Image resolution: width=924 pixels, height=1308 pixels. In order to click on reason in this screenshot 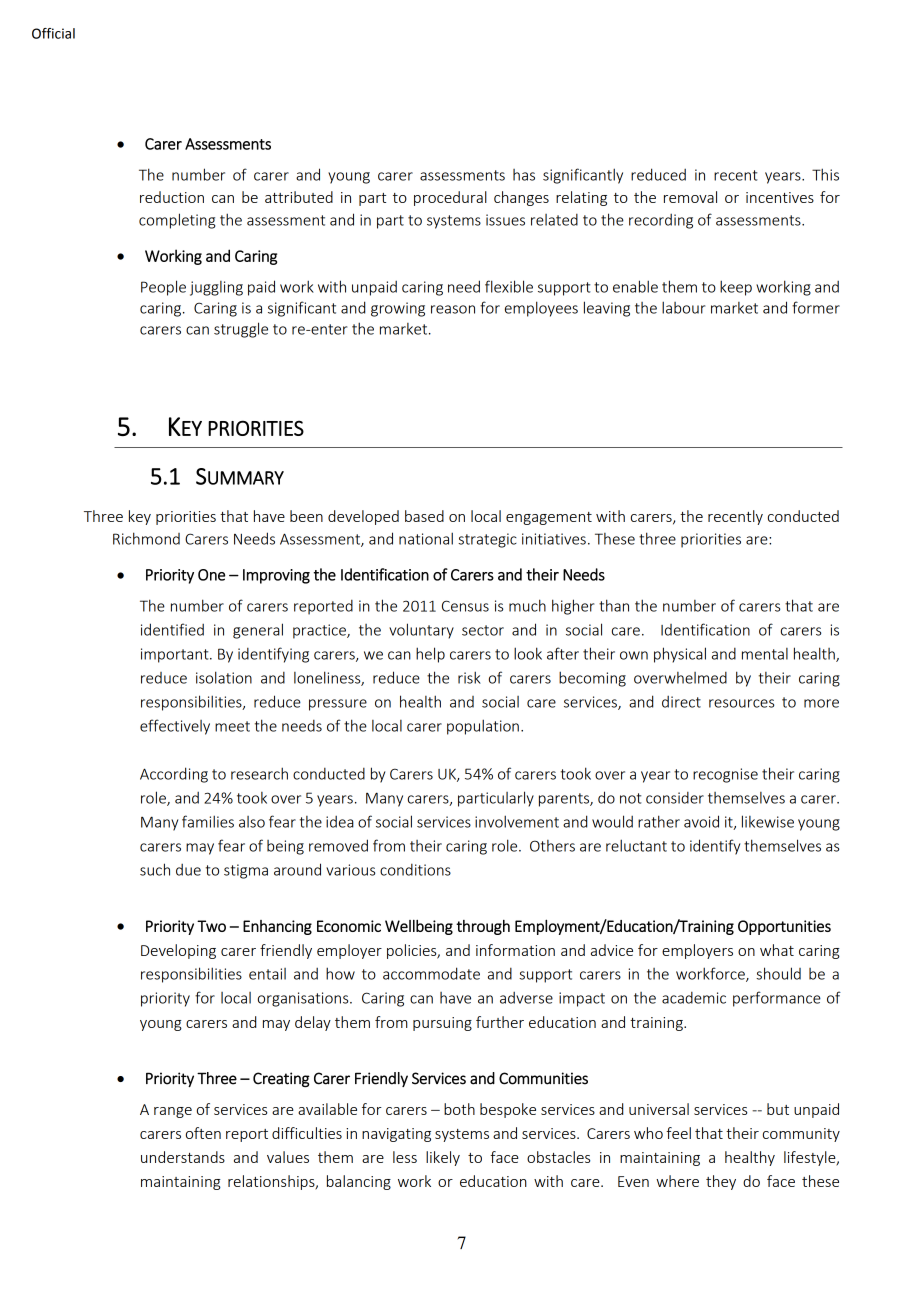, I will do `click(453, 309)`.
